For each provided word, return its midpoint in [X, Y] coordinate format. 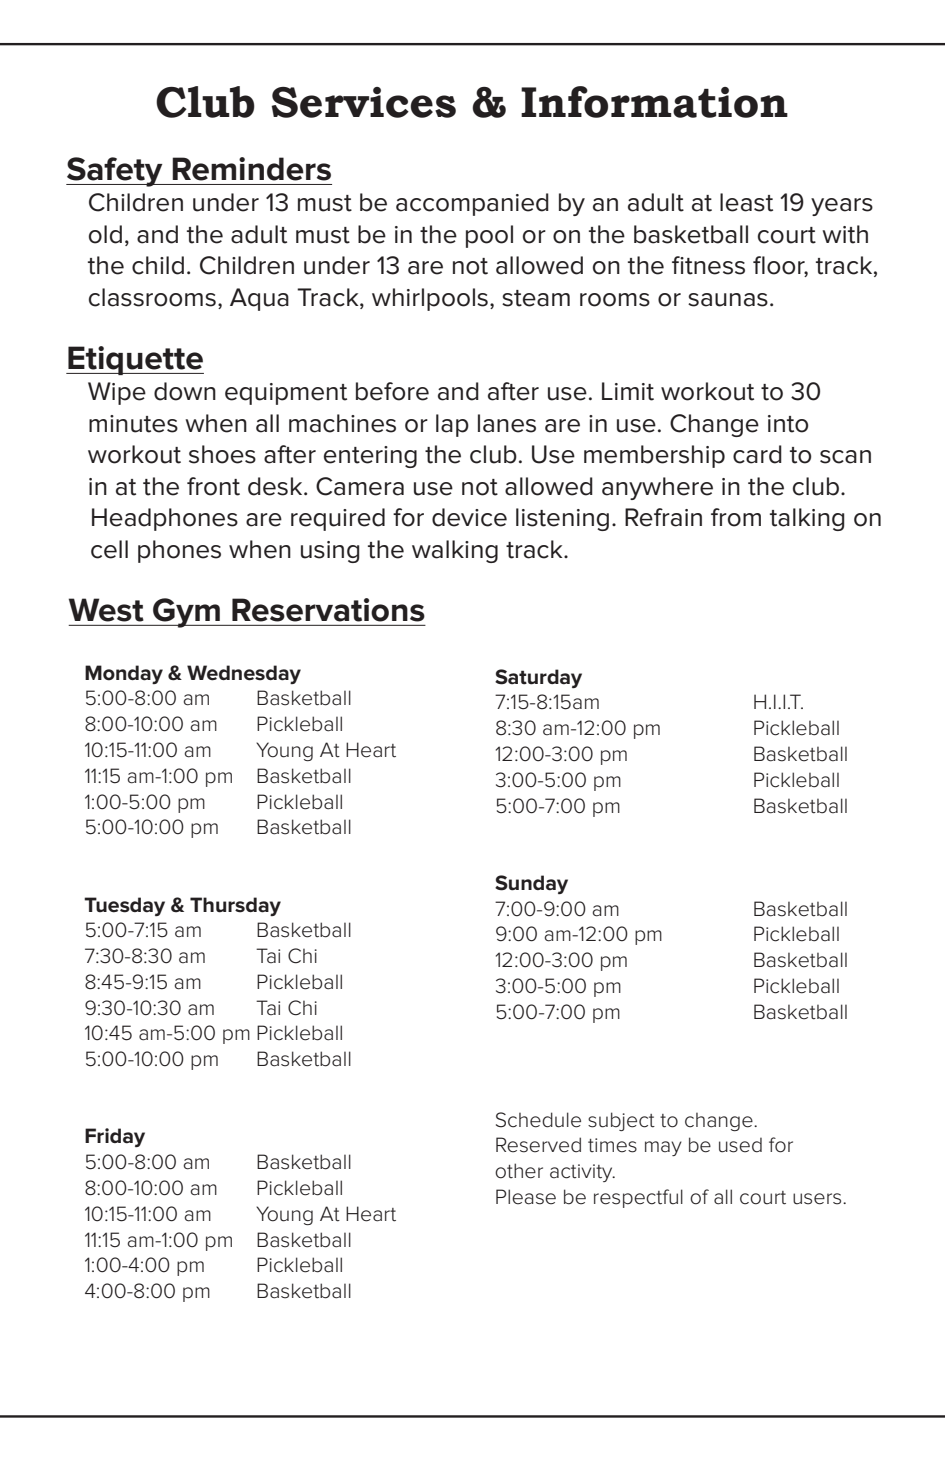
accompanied [472, 204]
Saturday [538, 678]
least [746, 202]
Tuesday [124, 906]
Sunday [531, 884]
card [757, 454]
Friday [115, 1137]
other [519, 1171]
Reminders [251, 169]
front [213, 486]
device [469, 517]
